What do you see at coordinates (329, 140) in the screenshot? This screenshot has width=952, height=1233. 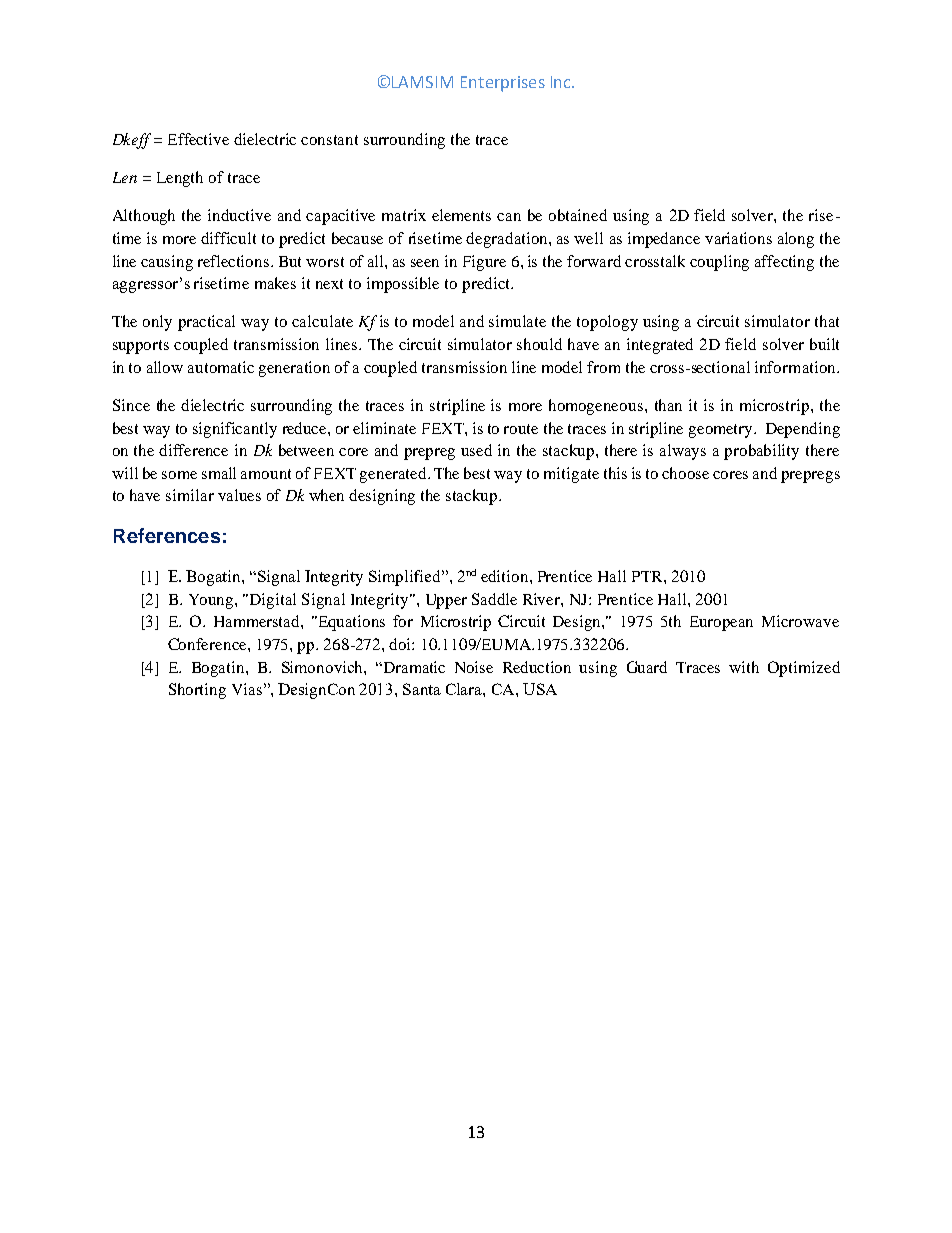 I see `constant` at bounding box center [329, 140].
